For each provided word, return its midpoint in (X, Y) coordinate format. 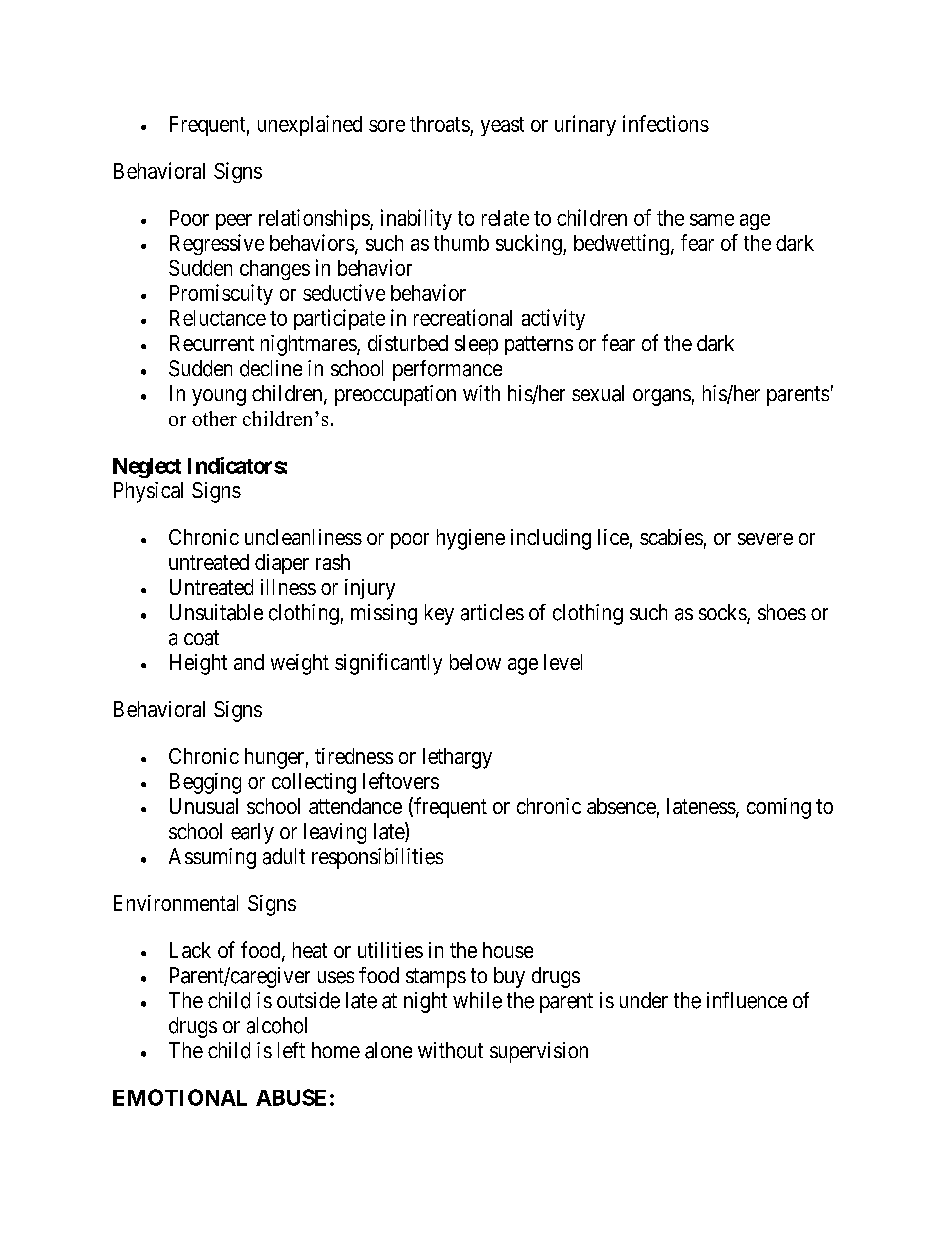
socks (723, 613)
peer (234, 222)
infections (666, 123)
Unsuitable (216, 612)
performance (447, 370)
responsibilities (377, 858)
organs (662, 397)
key (439, 614)
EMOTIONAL (180, 1097)
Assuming (212, 858)
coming (779, 808)
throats (440, 124)
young (219, 397)
